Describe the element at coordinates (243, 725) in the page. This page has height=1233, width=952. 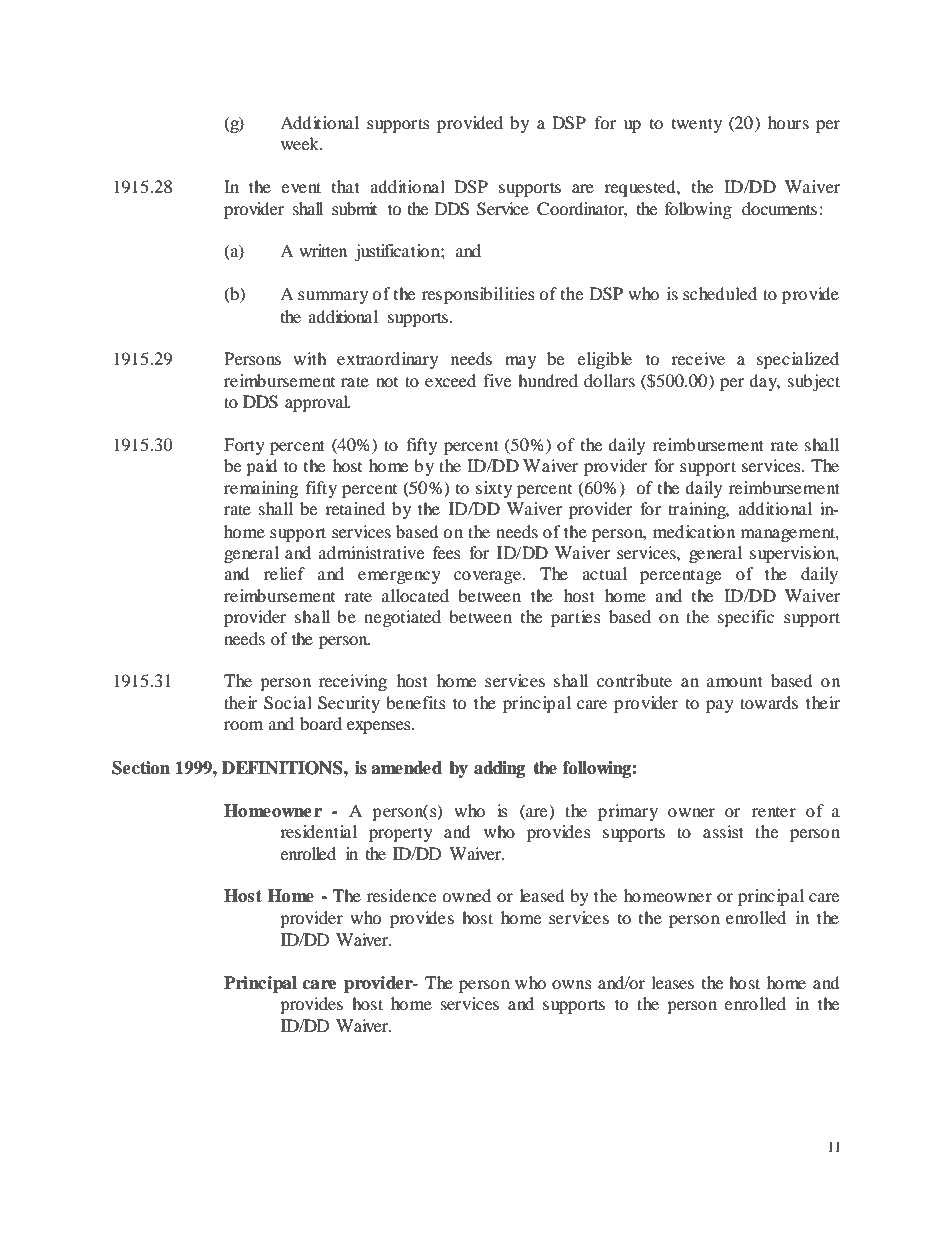
I see `room` at that location.
